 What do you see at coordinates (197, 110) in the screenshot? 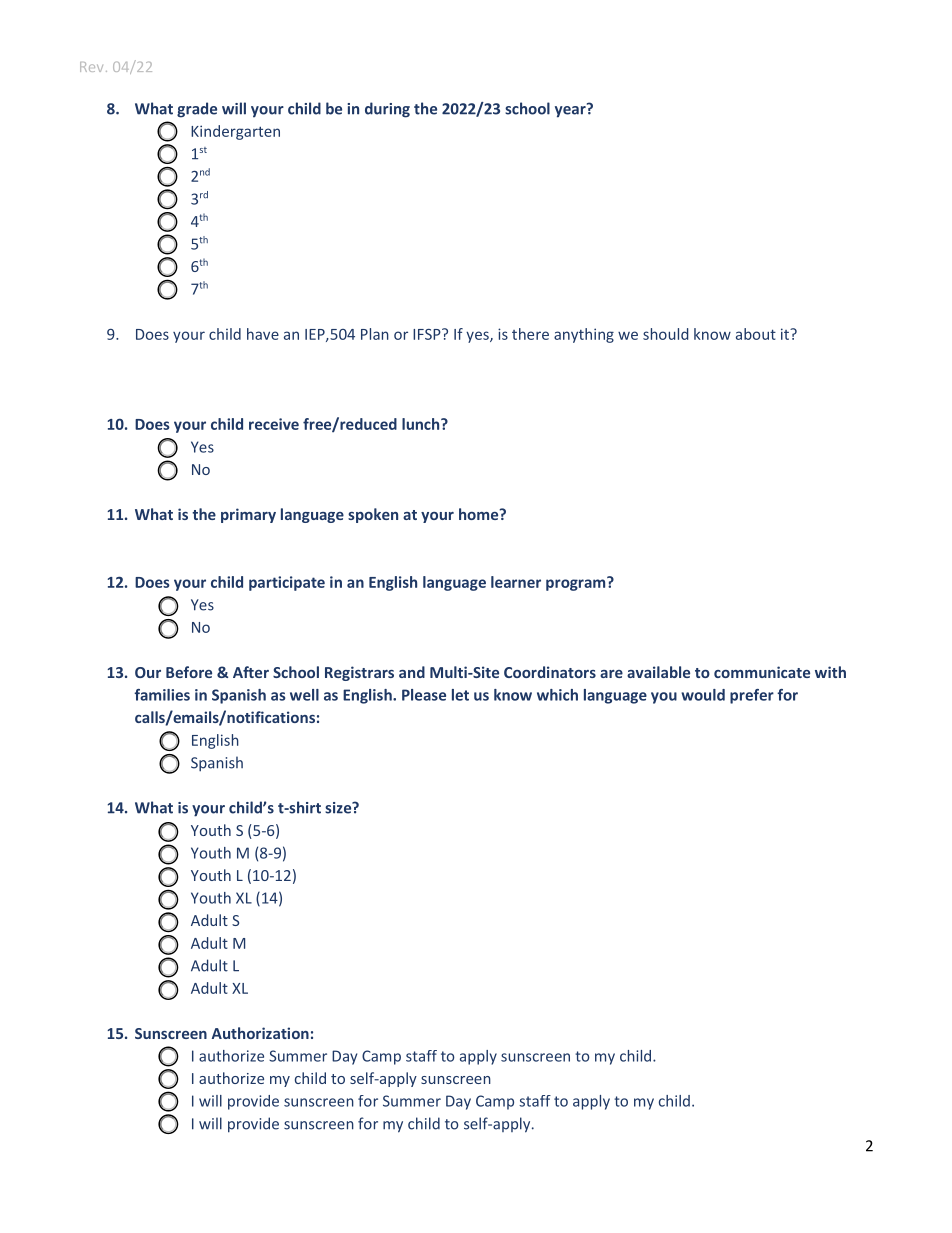
I see `grade` at bounding box center [197, 110].
